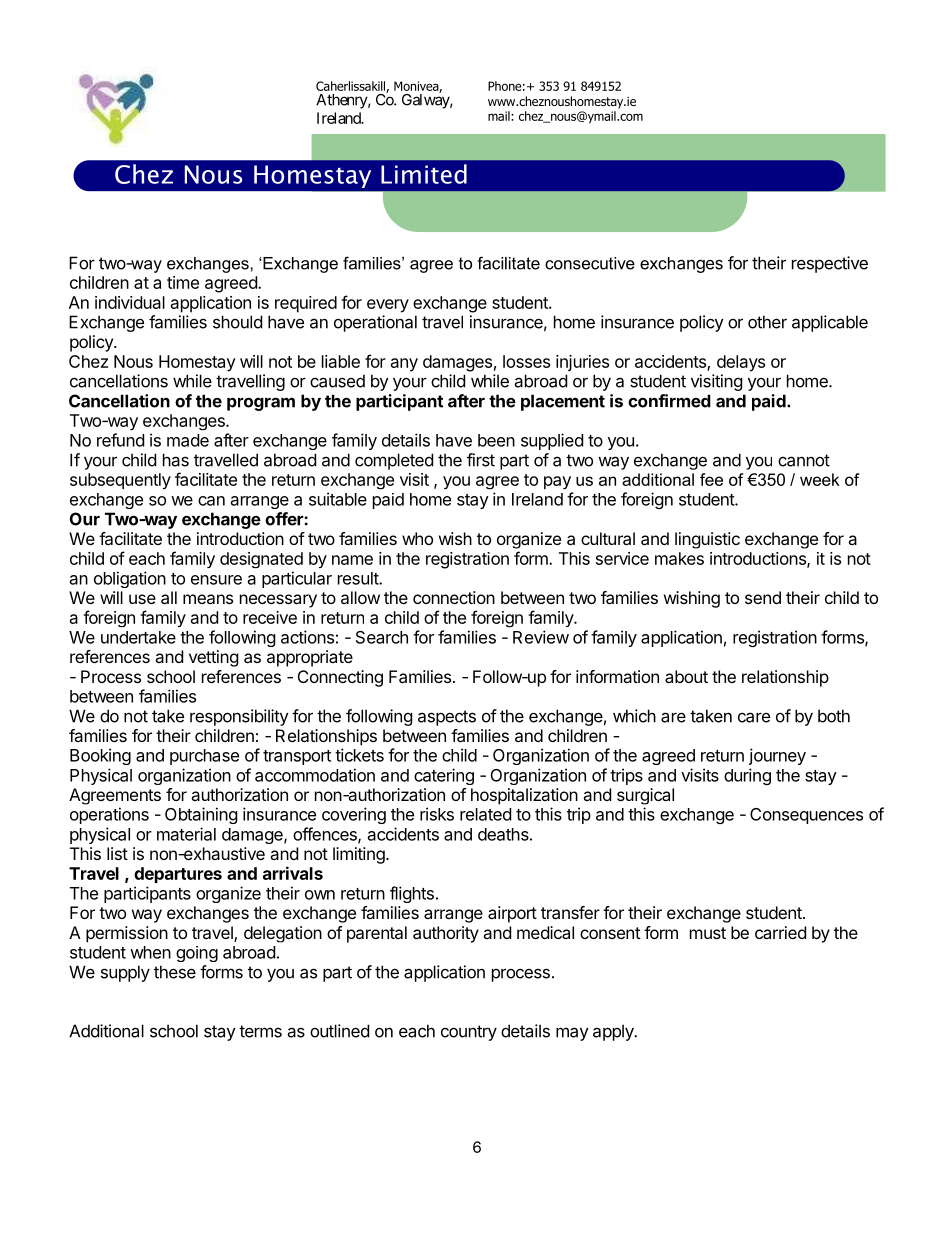 The height and width of the document is (1233, 952). What do you see at coordinates (424, 174) in the document?
I see `Limited` at bounding box center [424, 174].
